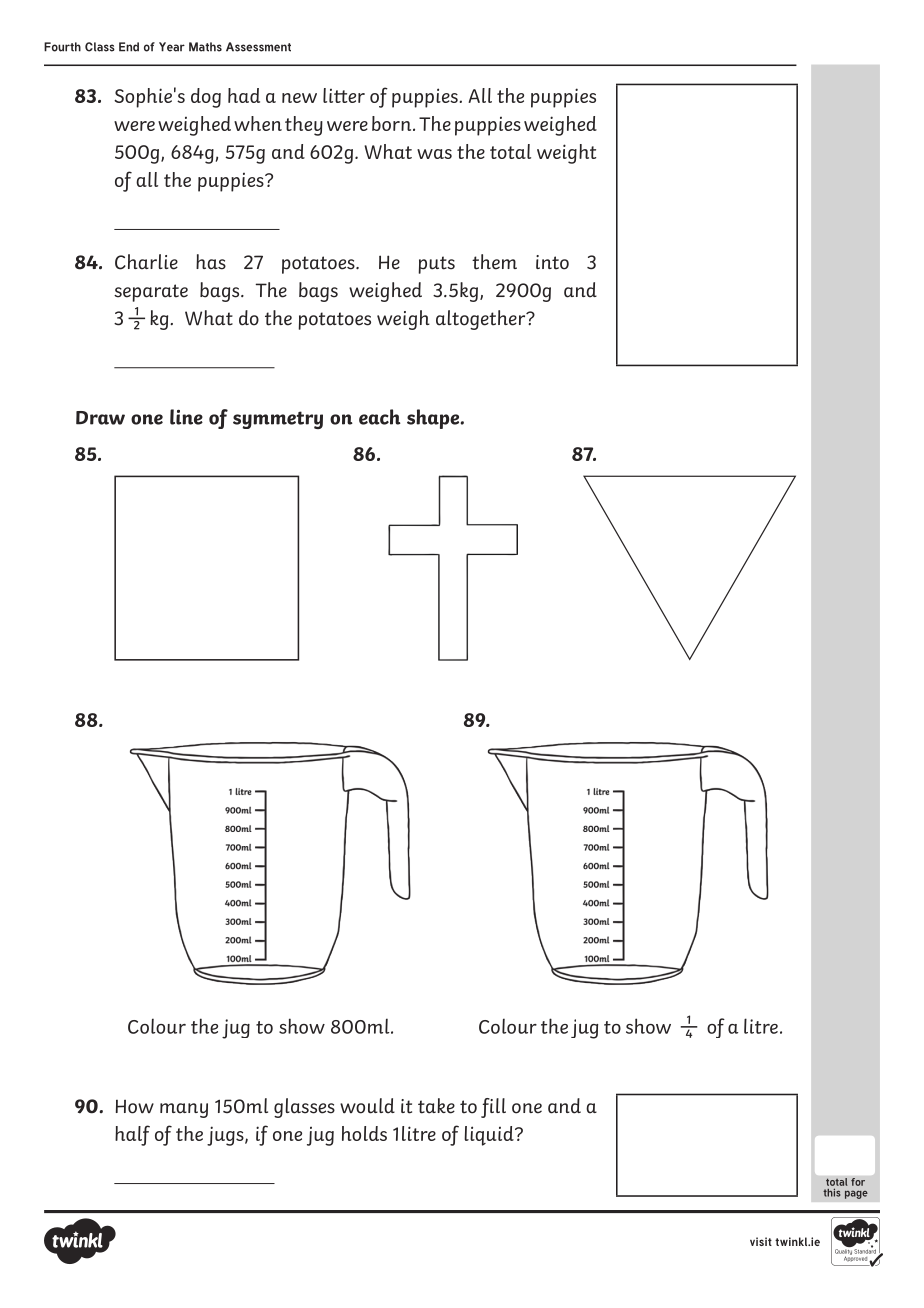  What do you see at coordinates (186, 417) in the screenshot?
I see `line` at bounding box center [186, 417].
